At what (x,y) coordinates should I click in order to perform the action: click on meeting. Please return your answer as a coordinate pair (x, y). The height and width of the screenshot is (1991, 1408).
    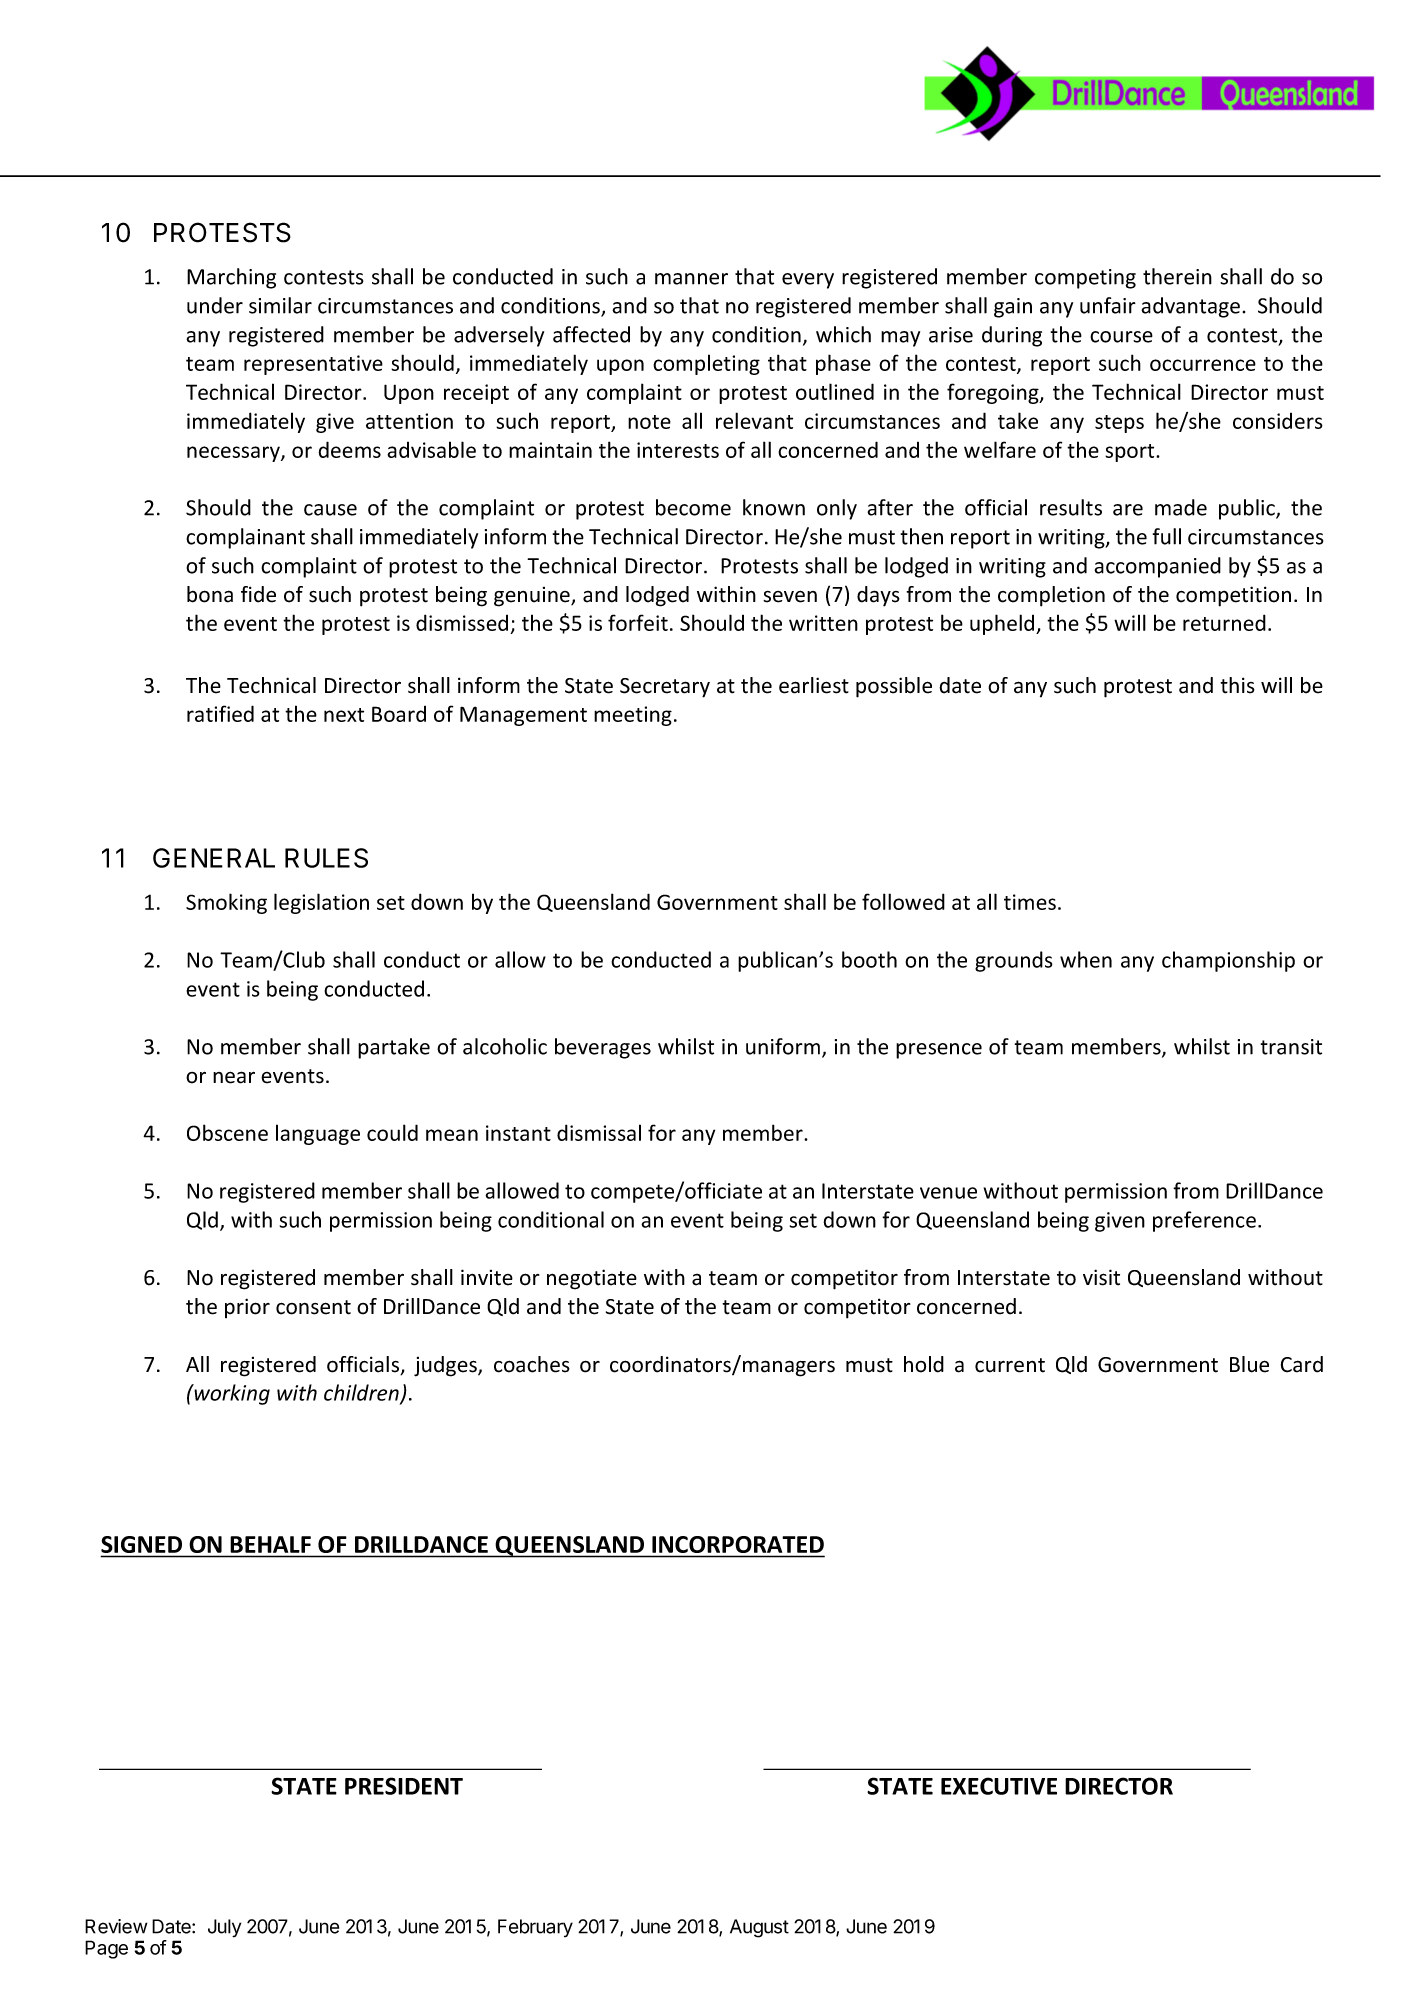
    Looking at the image, I should click on (633, 716).
